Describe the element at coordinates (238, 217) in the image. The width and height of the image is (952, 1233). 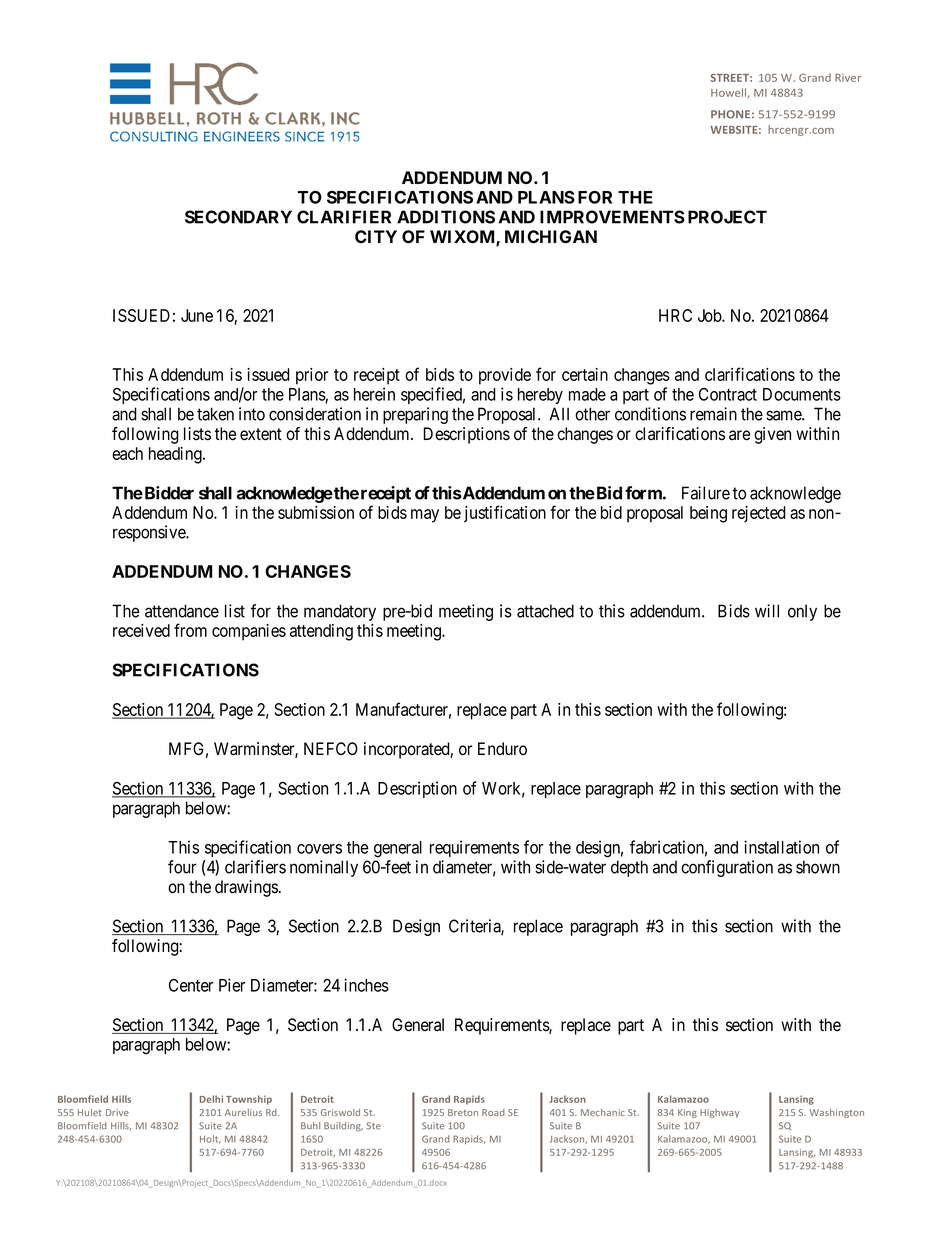
I see `SECONDARY` at that location.
